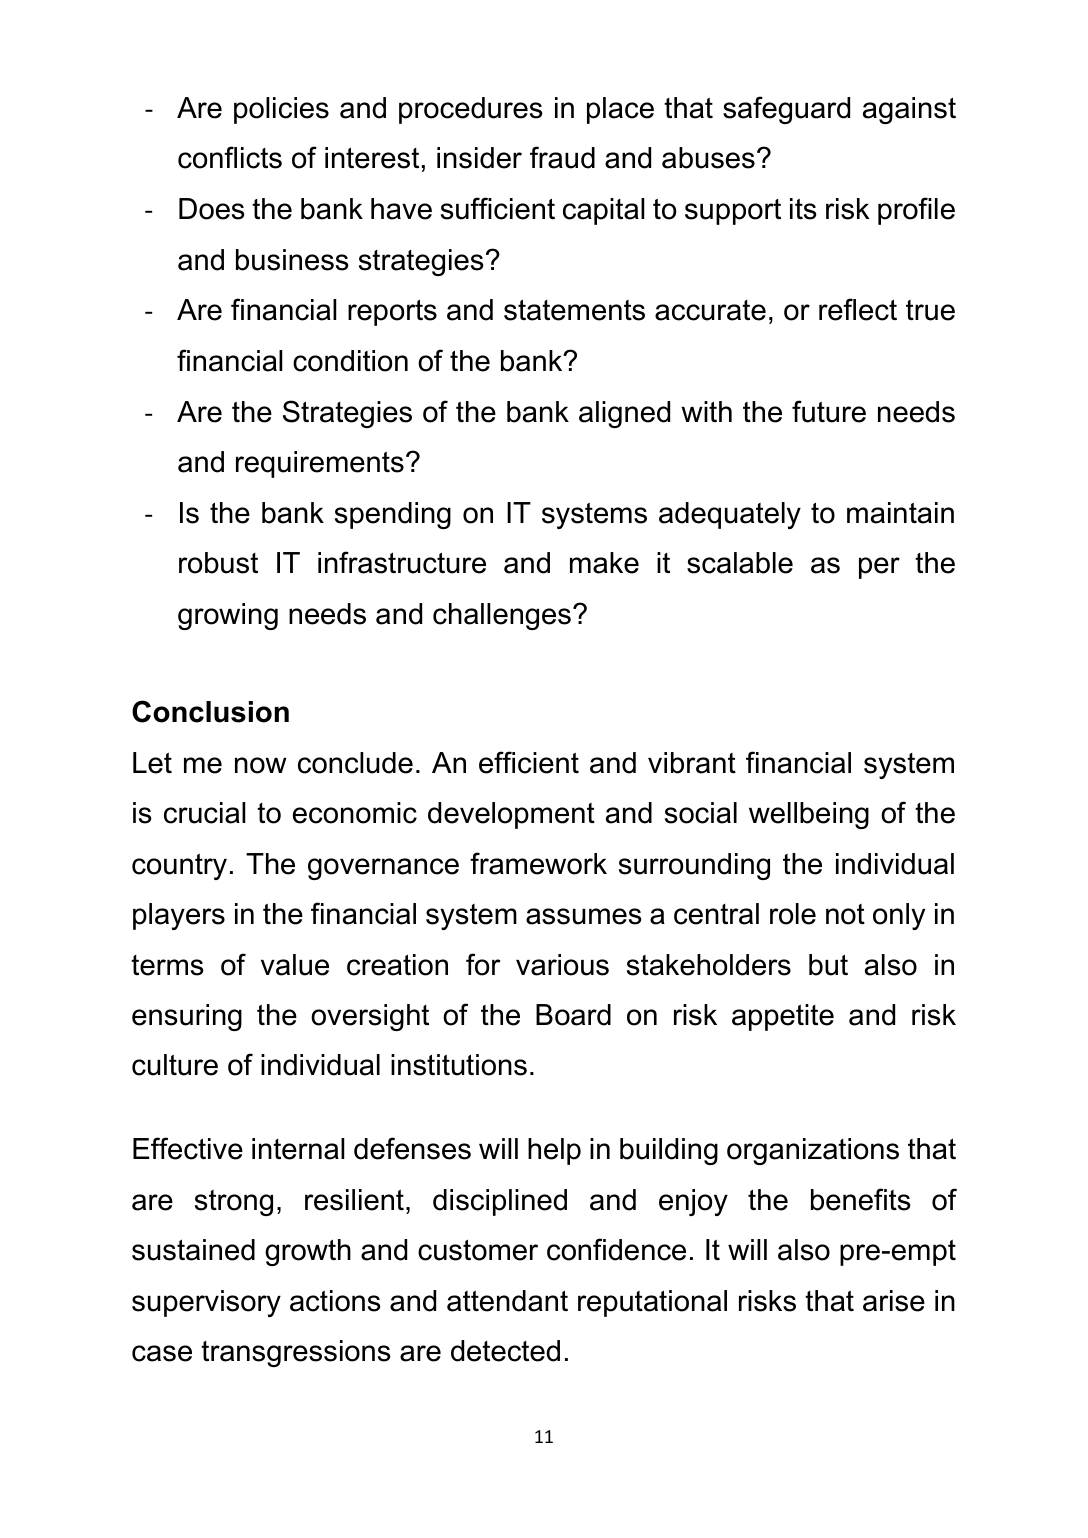 Image resolution: width=1088 pixels, height=1538 pixels. What do you see at coordinates (900, 513) in the screenshot?
I see `maintain` at bounding box center [900, 513].
